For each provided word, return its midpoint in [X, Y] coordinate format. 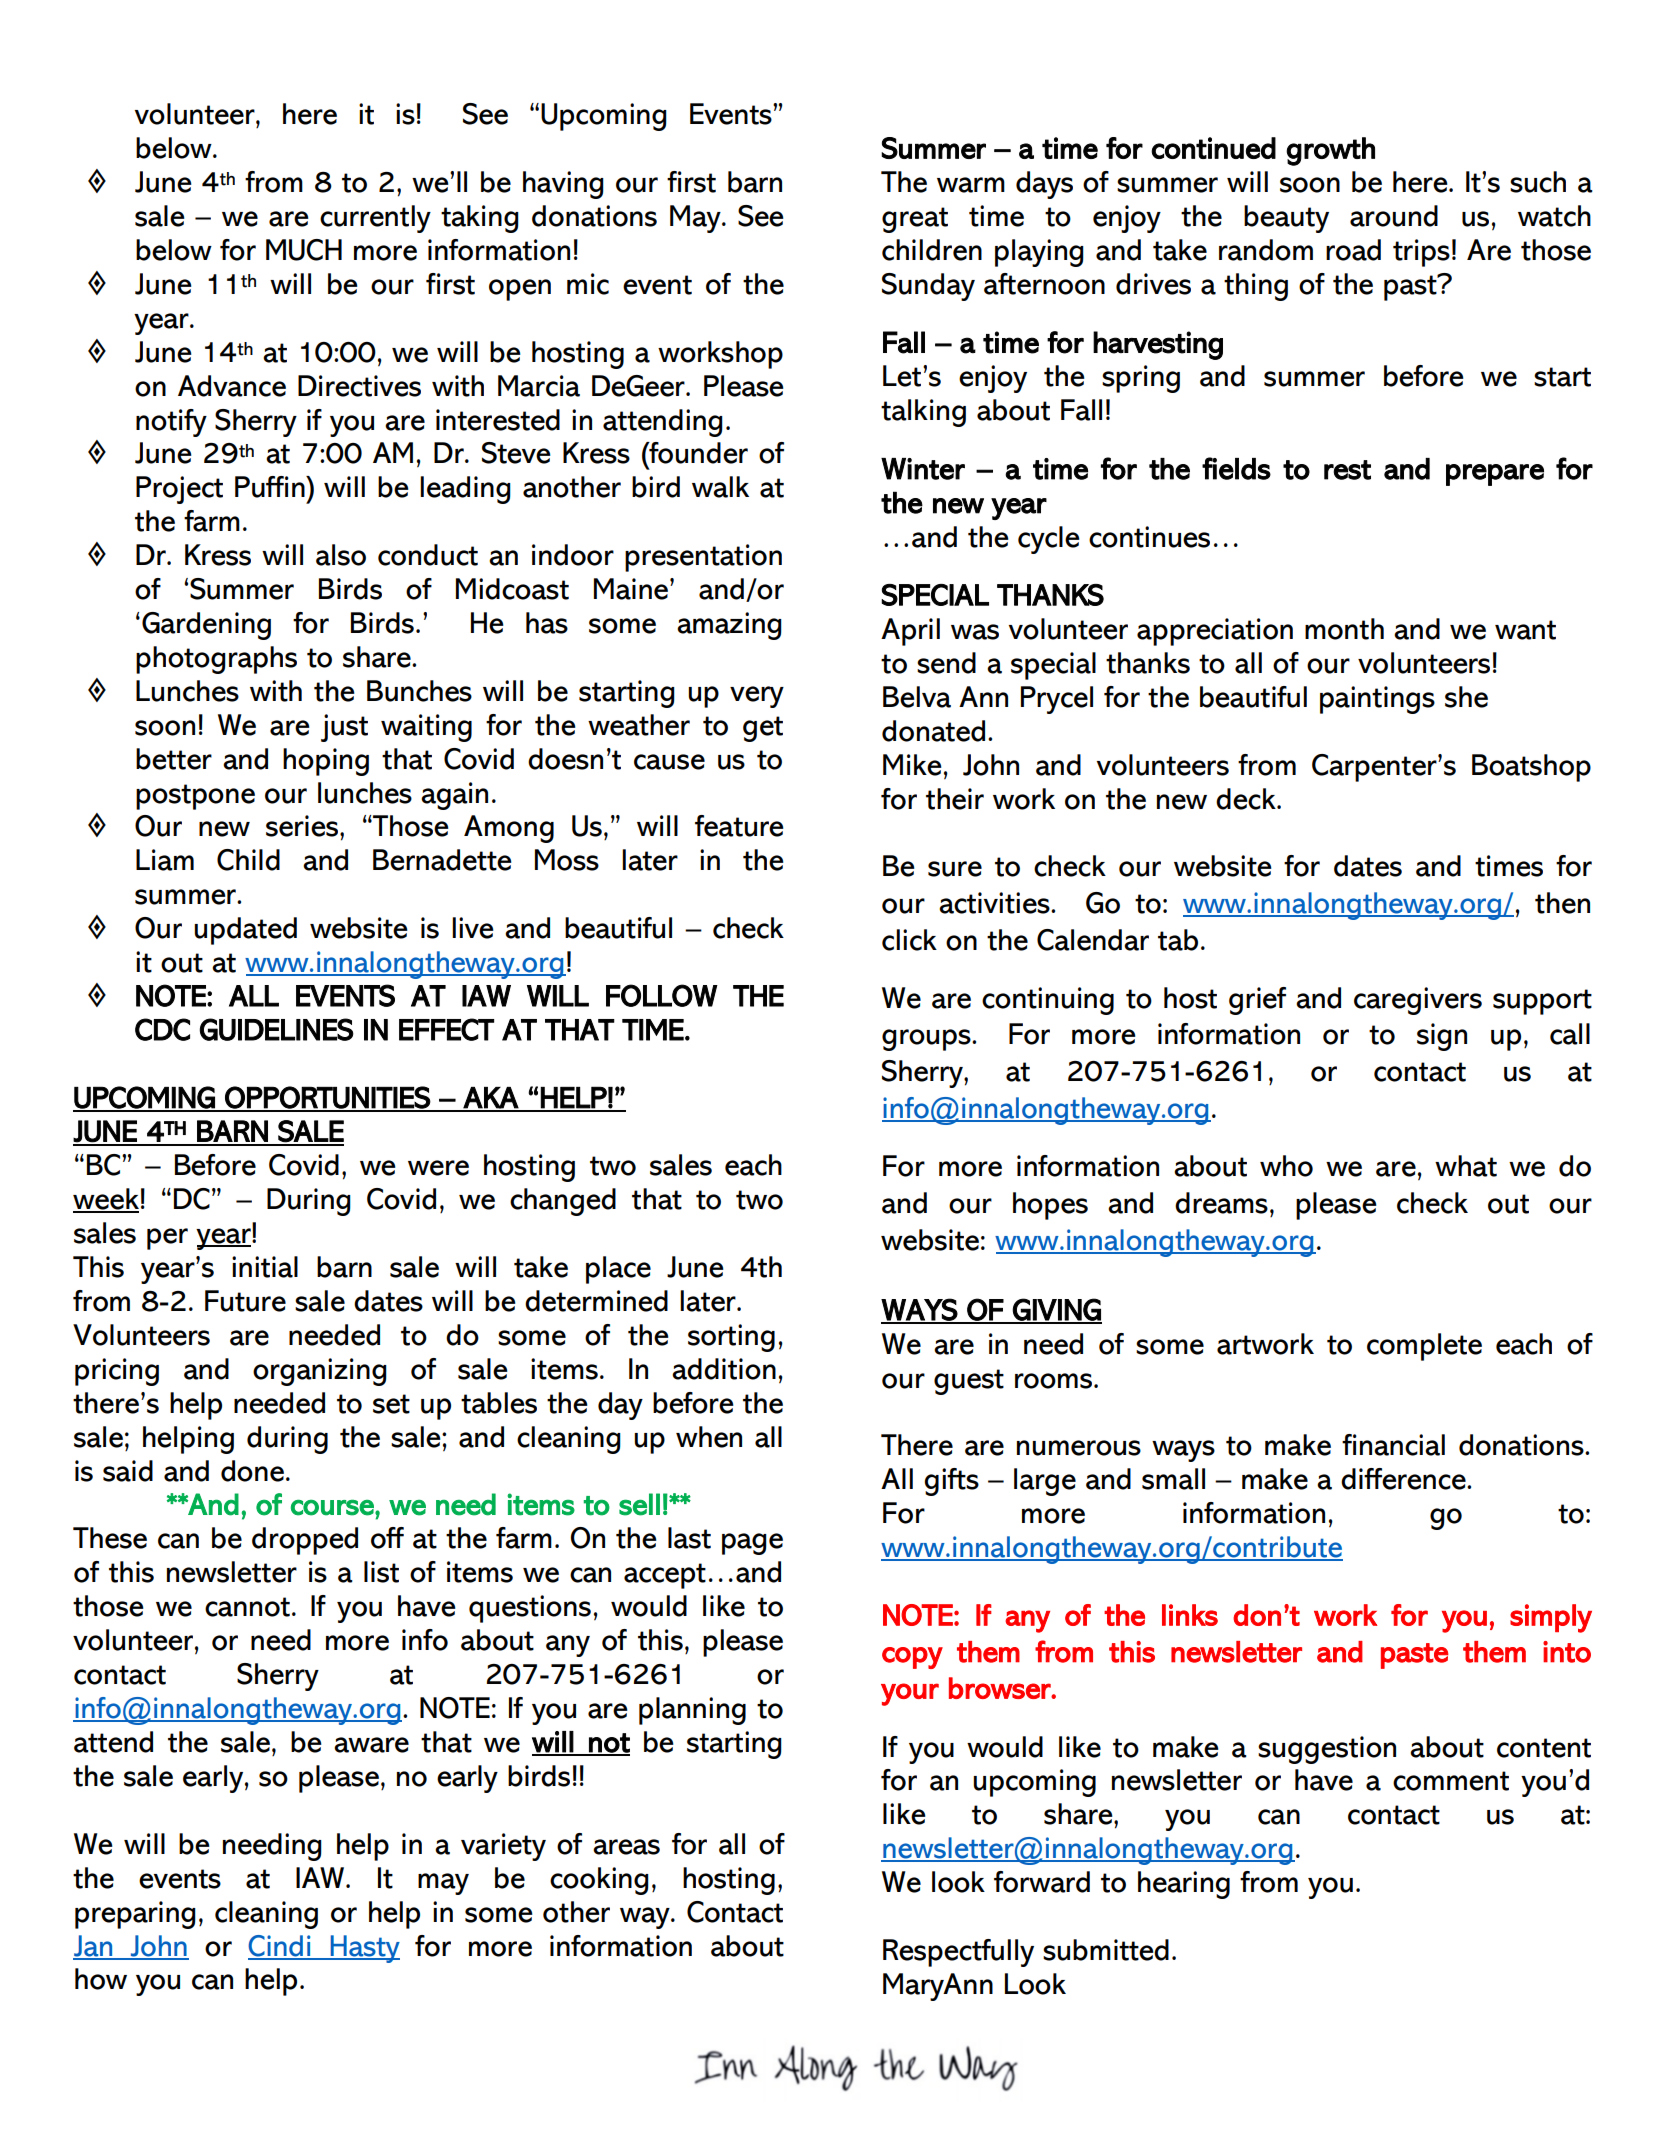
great [915, 220]
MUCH [304, 250]
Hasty [364, 1949]
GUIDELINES [277, 1029]
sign [1442, 1037]
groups [927, 1040]
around [1394, 216]
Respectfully [958, 1953]
